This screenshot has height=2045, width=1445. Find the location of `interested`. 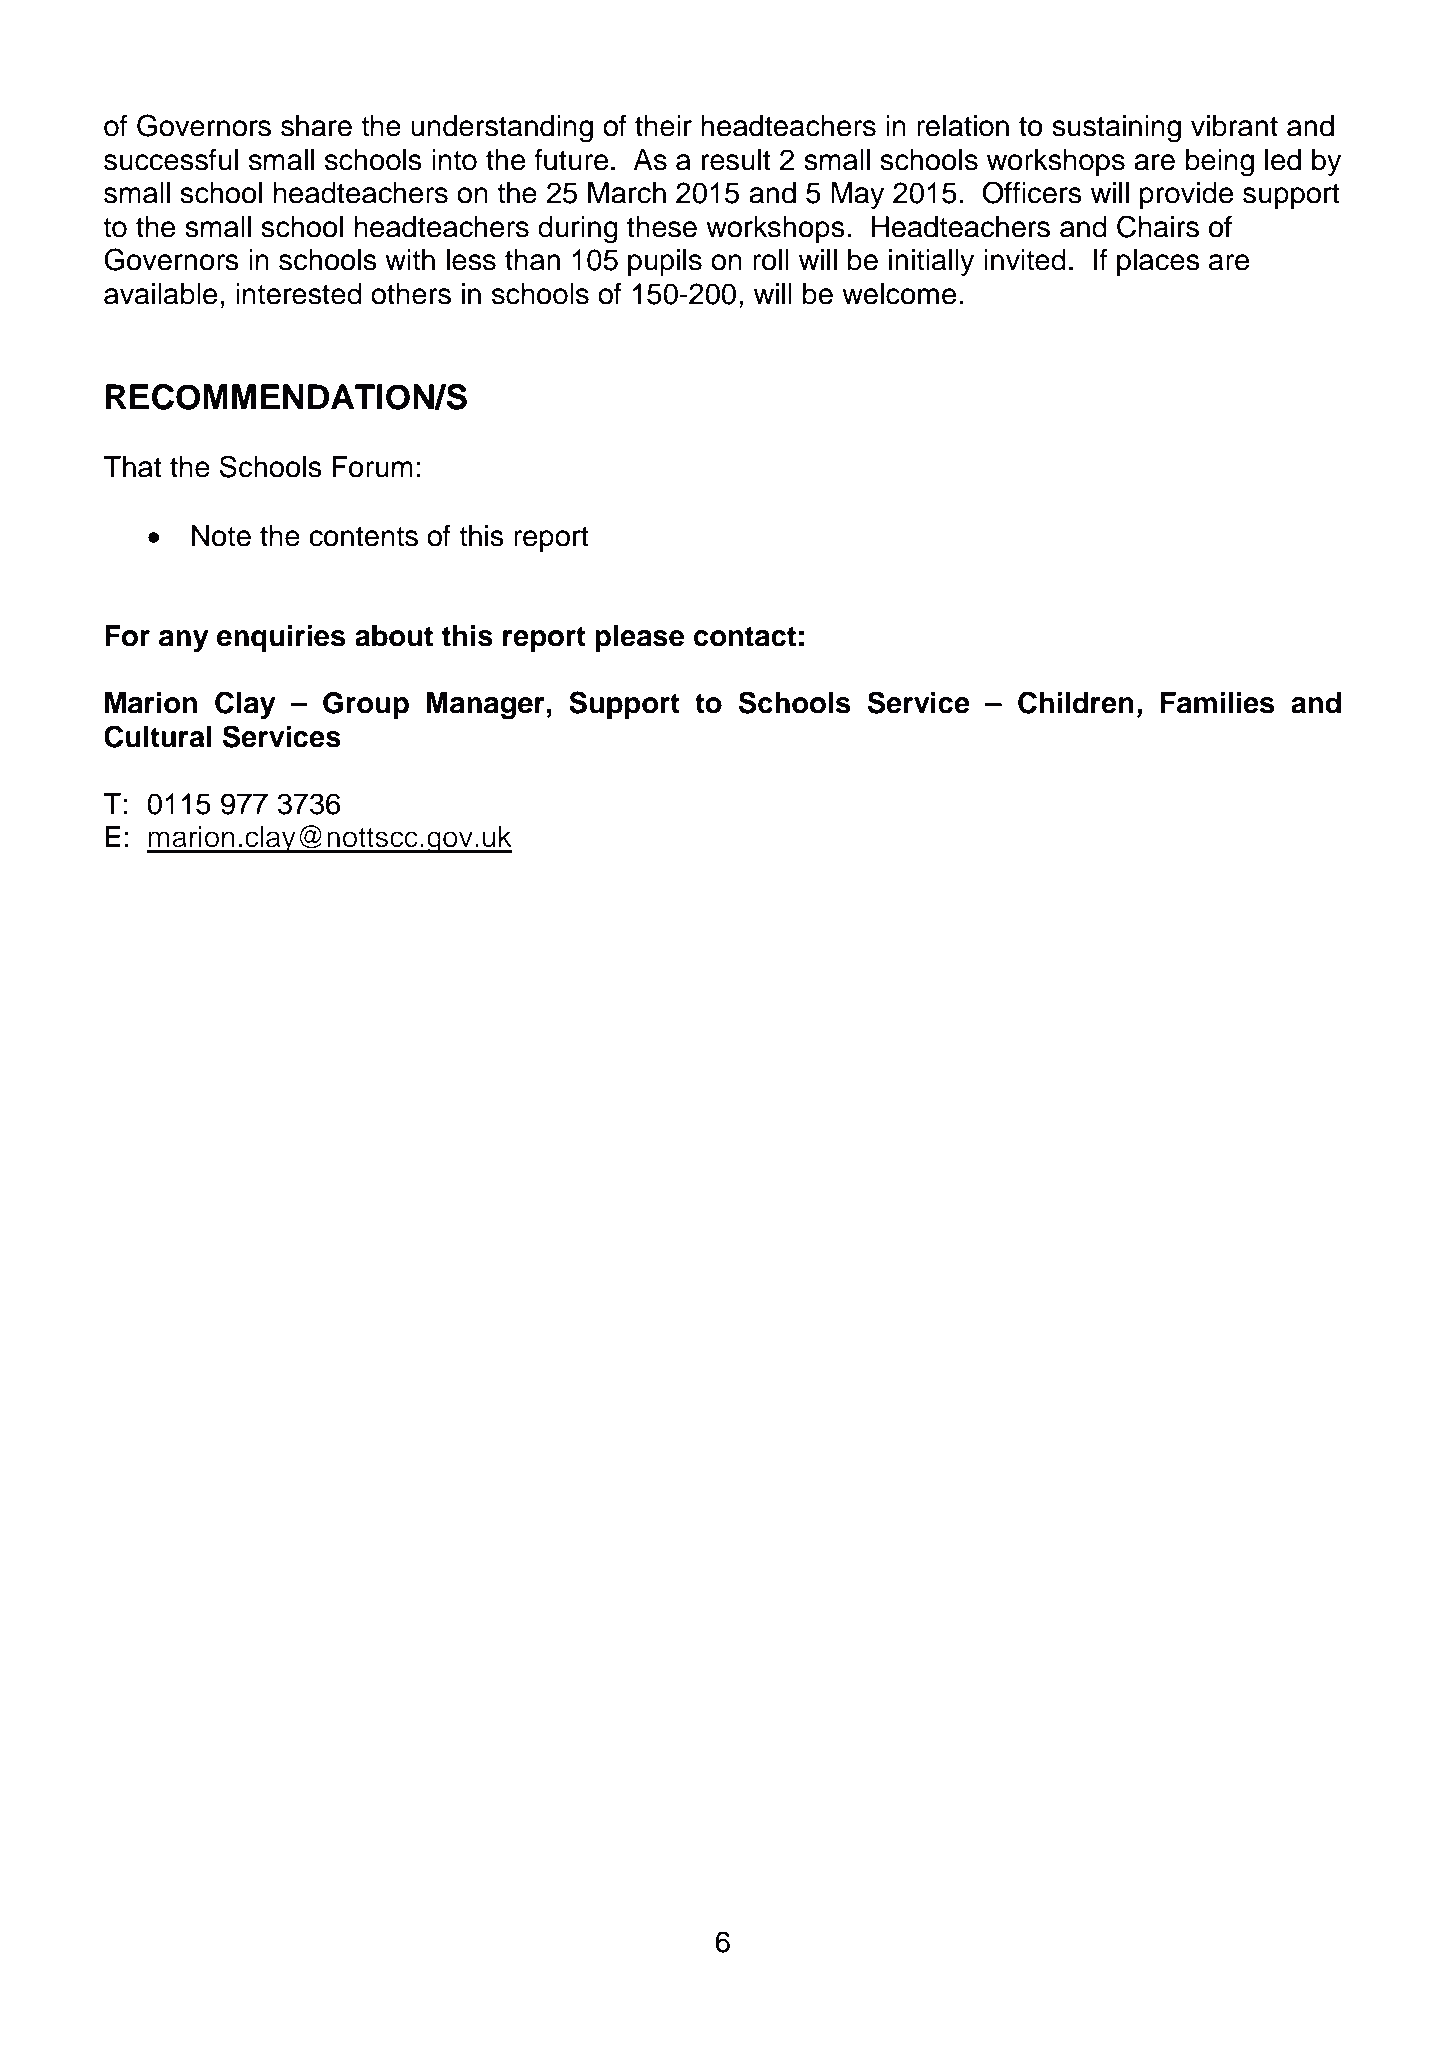

interested is located at coordinates (299, 294).
